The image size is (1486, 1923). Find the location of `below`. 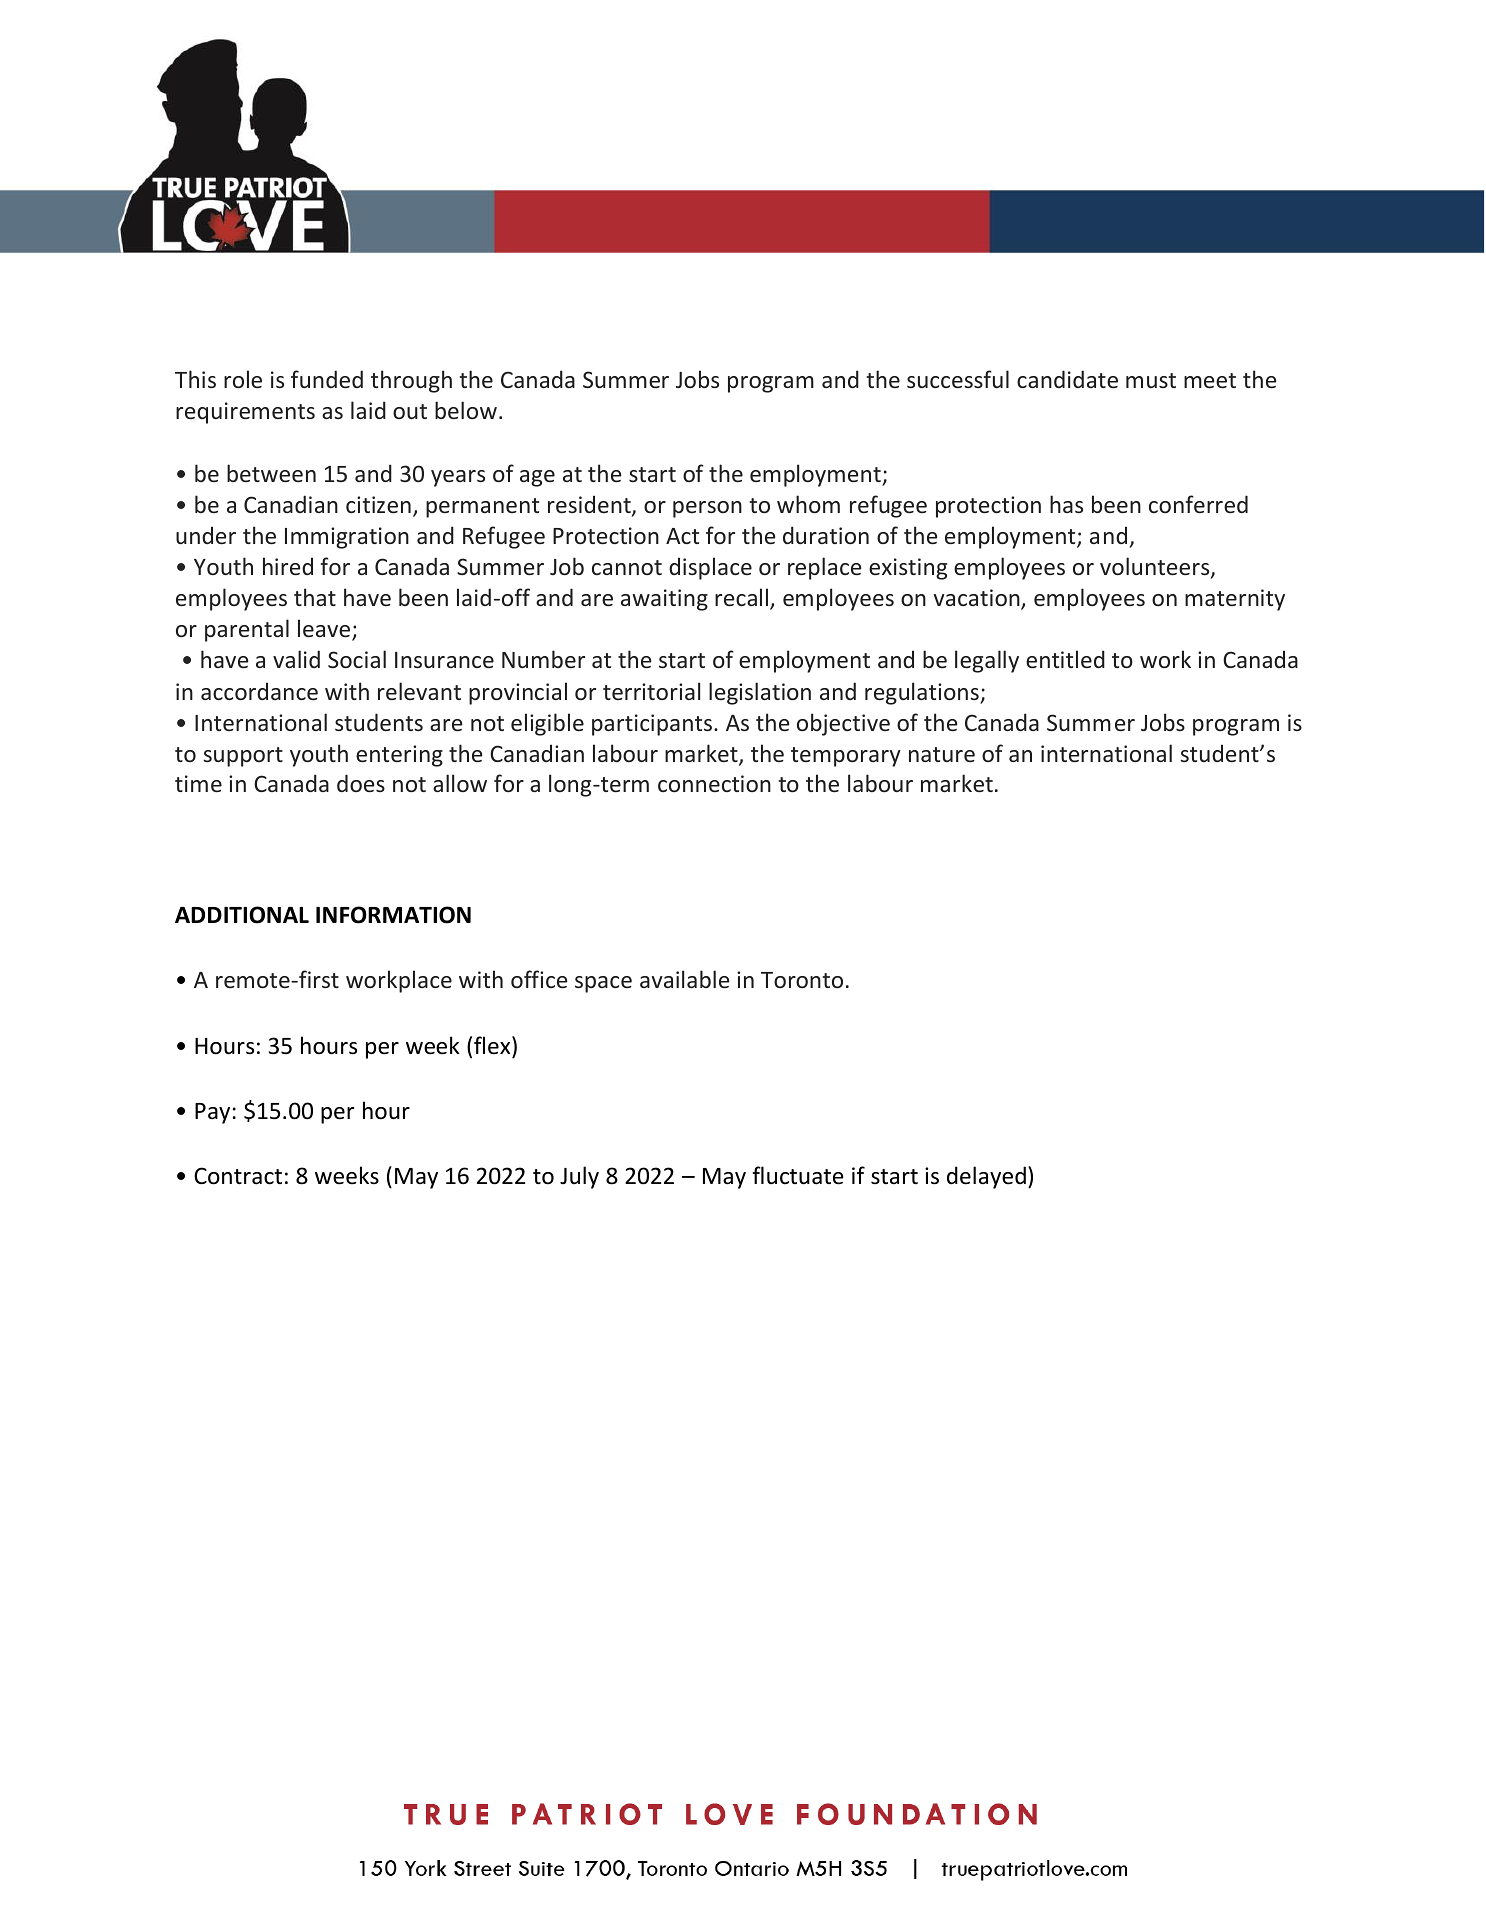

below is located at coordinates (466, 410).
